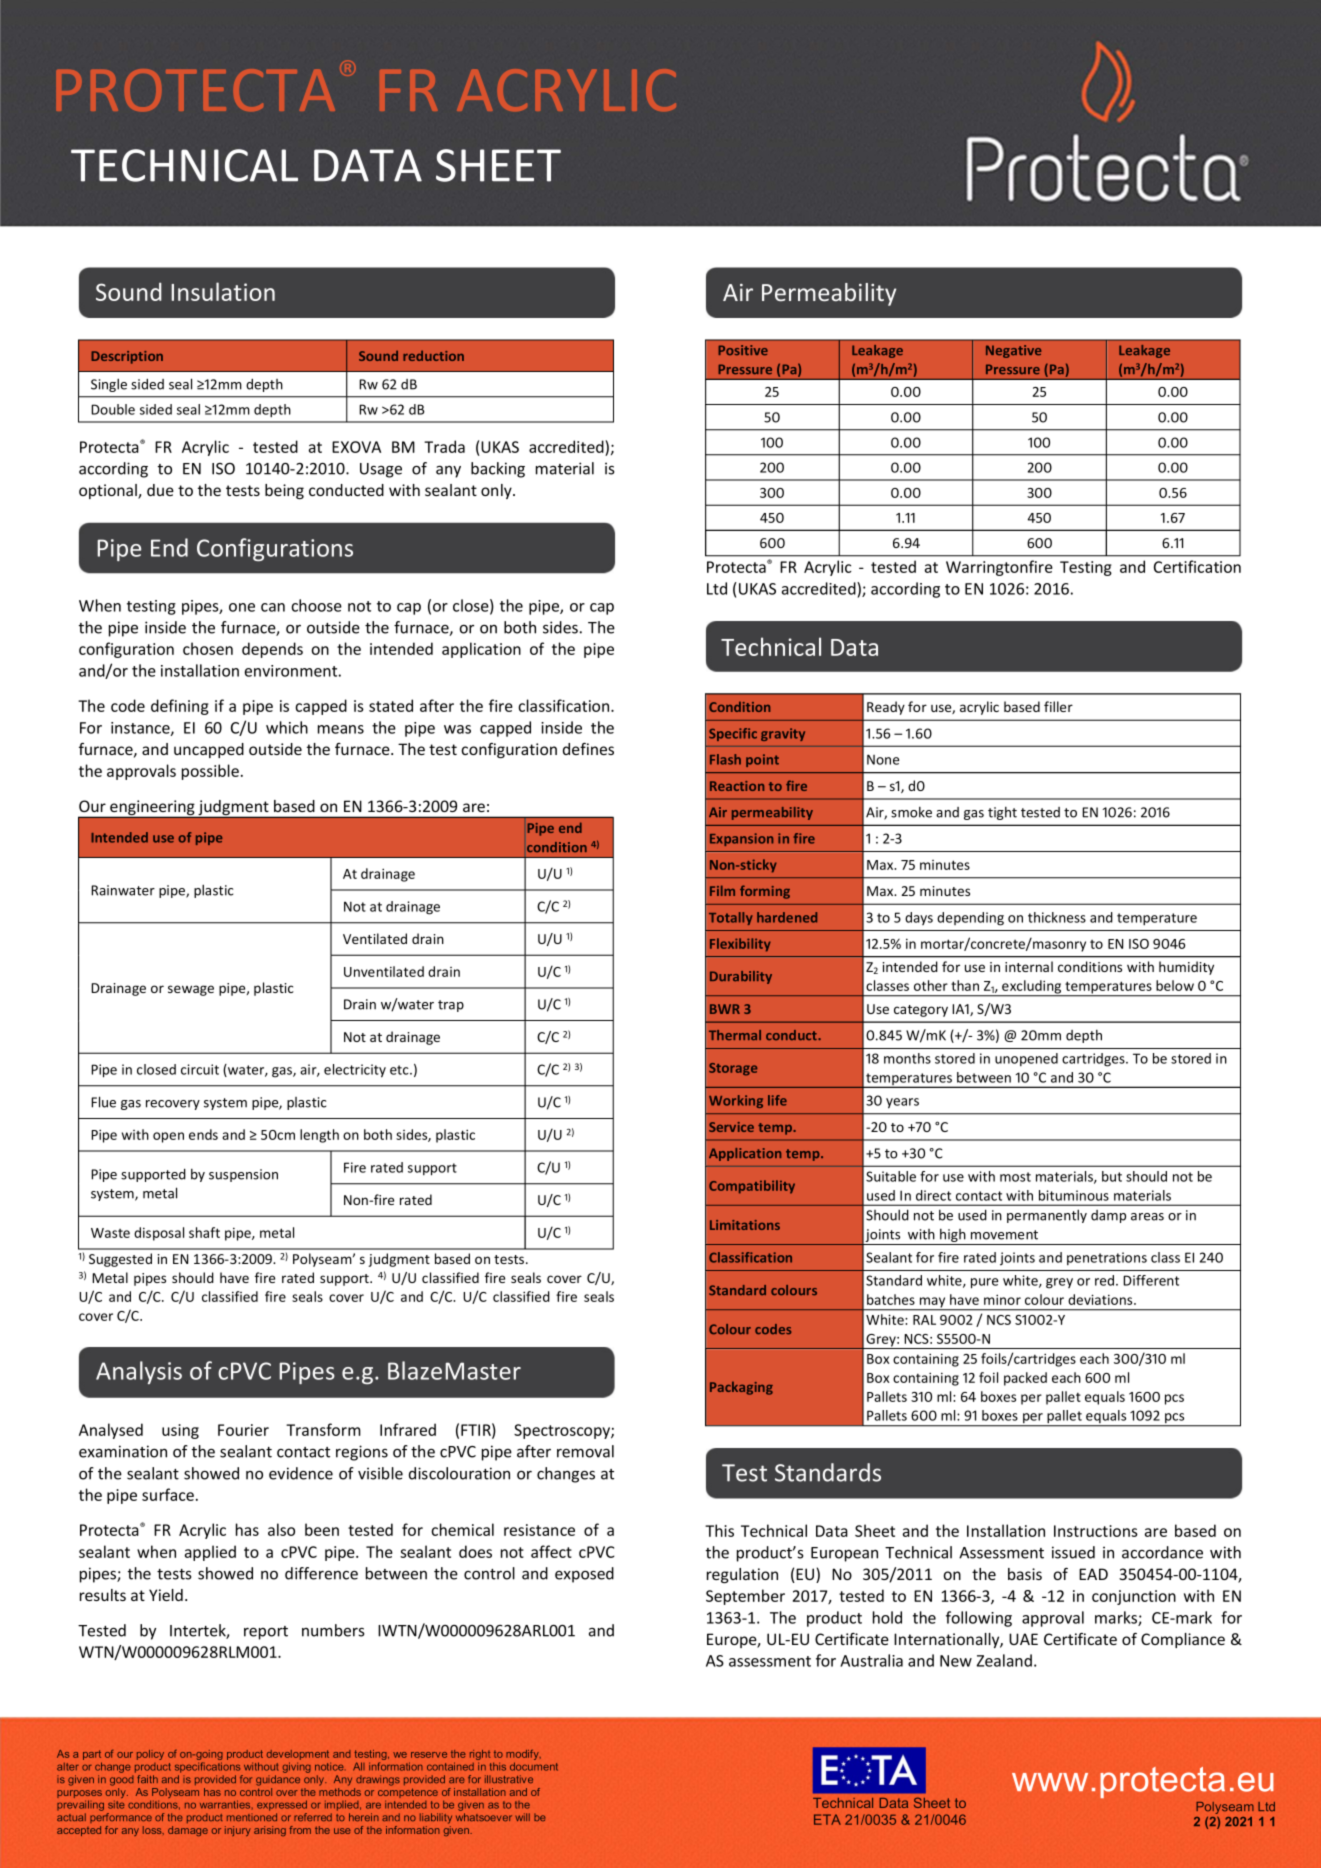 The height and width of the page is (1868, 1321). What do you see at coordinates (1002, 813) in the page?
I see `tight` at bounding box center [1002, 813].
